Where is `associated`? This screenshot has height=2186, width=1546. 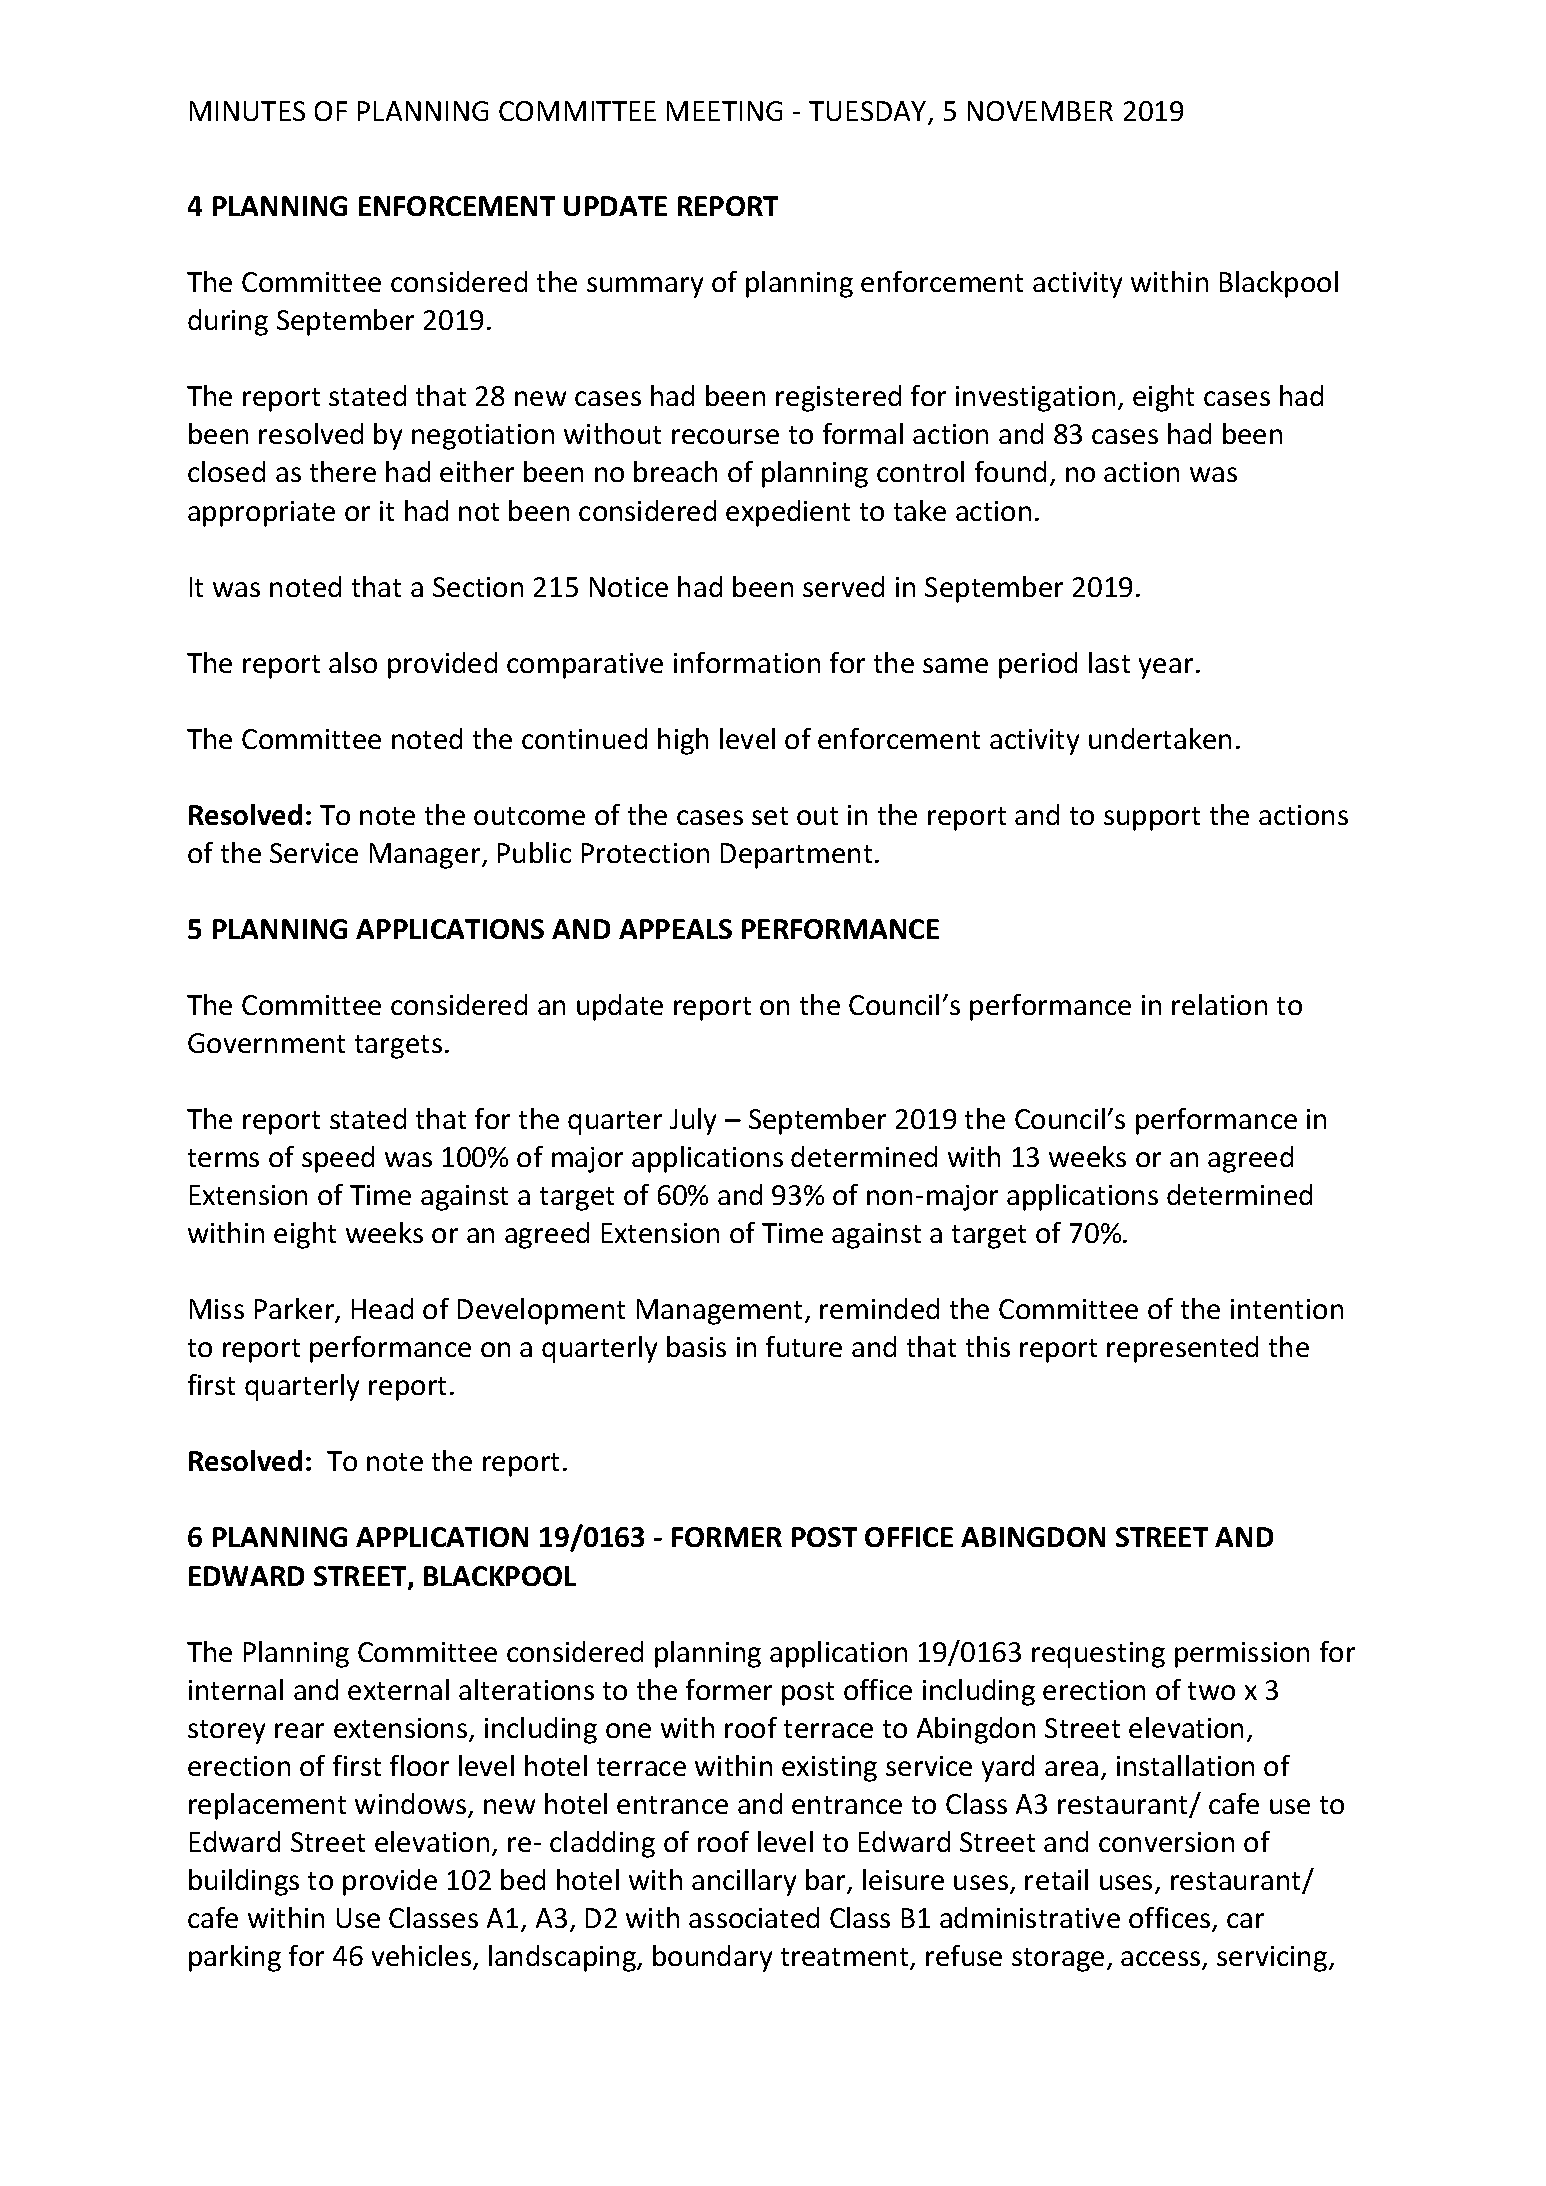
associated is located at coordinates (754, 1917).
